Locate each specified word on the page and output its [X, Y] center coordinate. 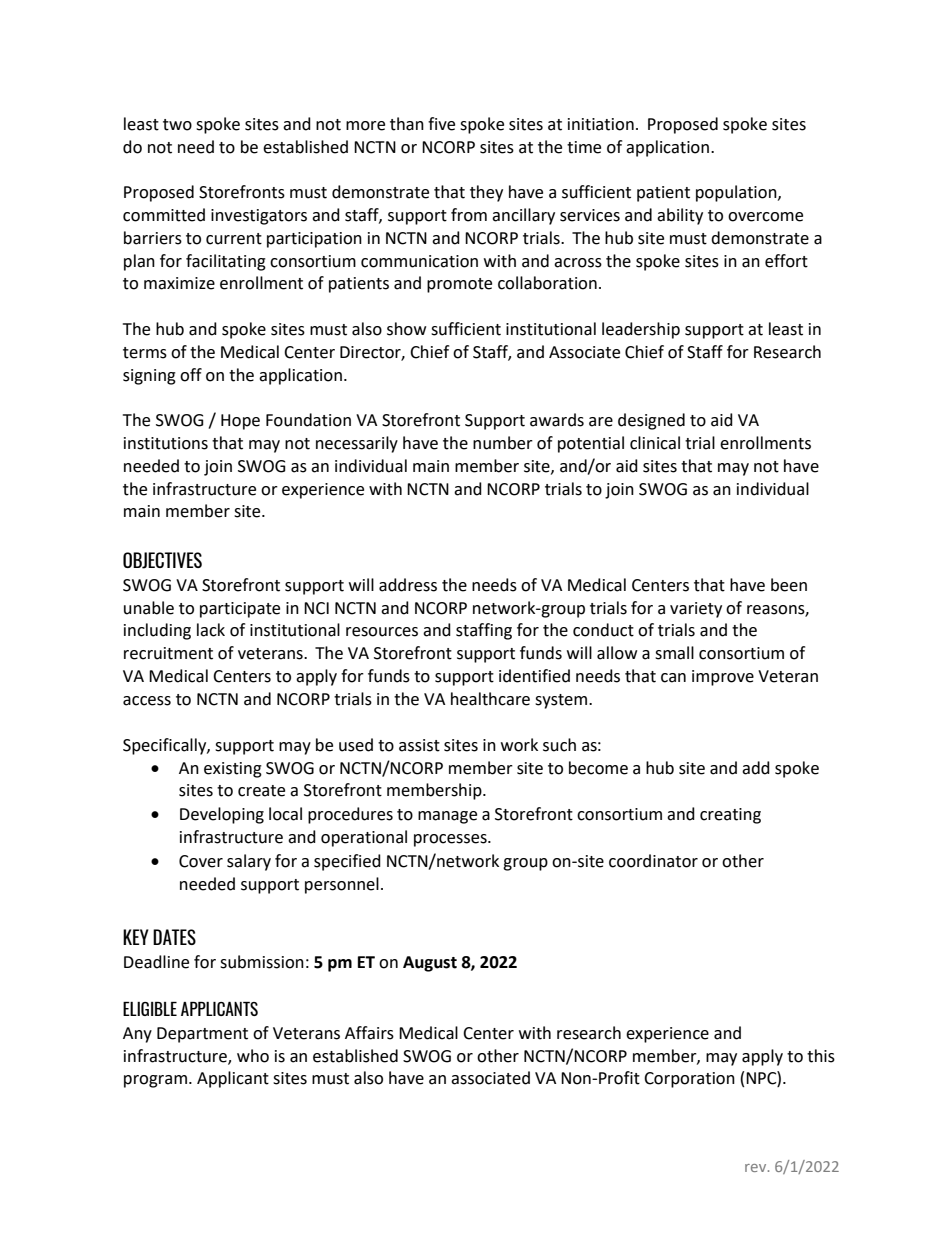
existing [233, 770]
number [503, 443]
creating [730, 816]
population [737, 193]
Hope [240, 422]
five [441, 124]
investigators [259, 217]
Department [202, 1035]
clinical [655, 443]
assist [419, 745]
